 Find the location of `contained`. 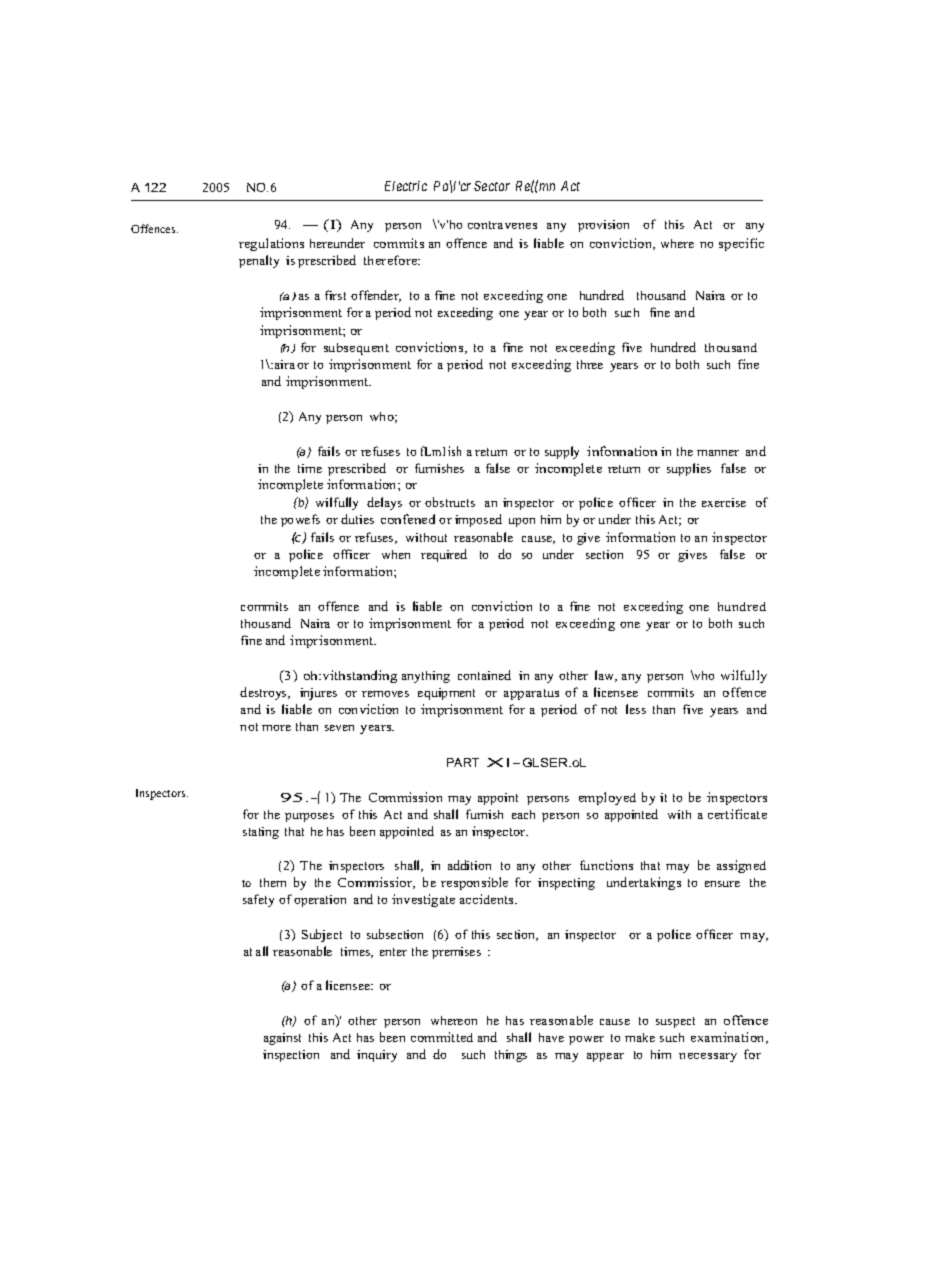

contained is located at coordinates (484, 675).
